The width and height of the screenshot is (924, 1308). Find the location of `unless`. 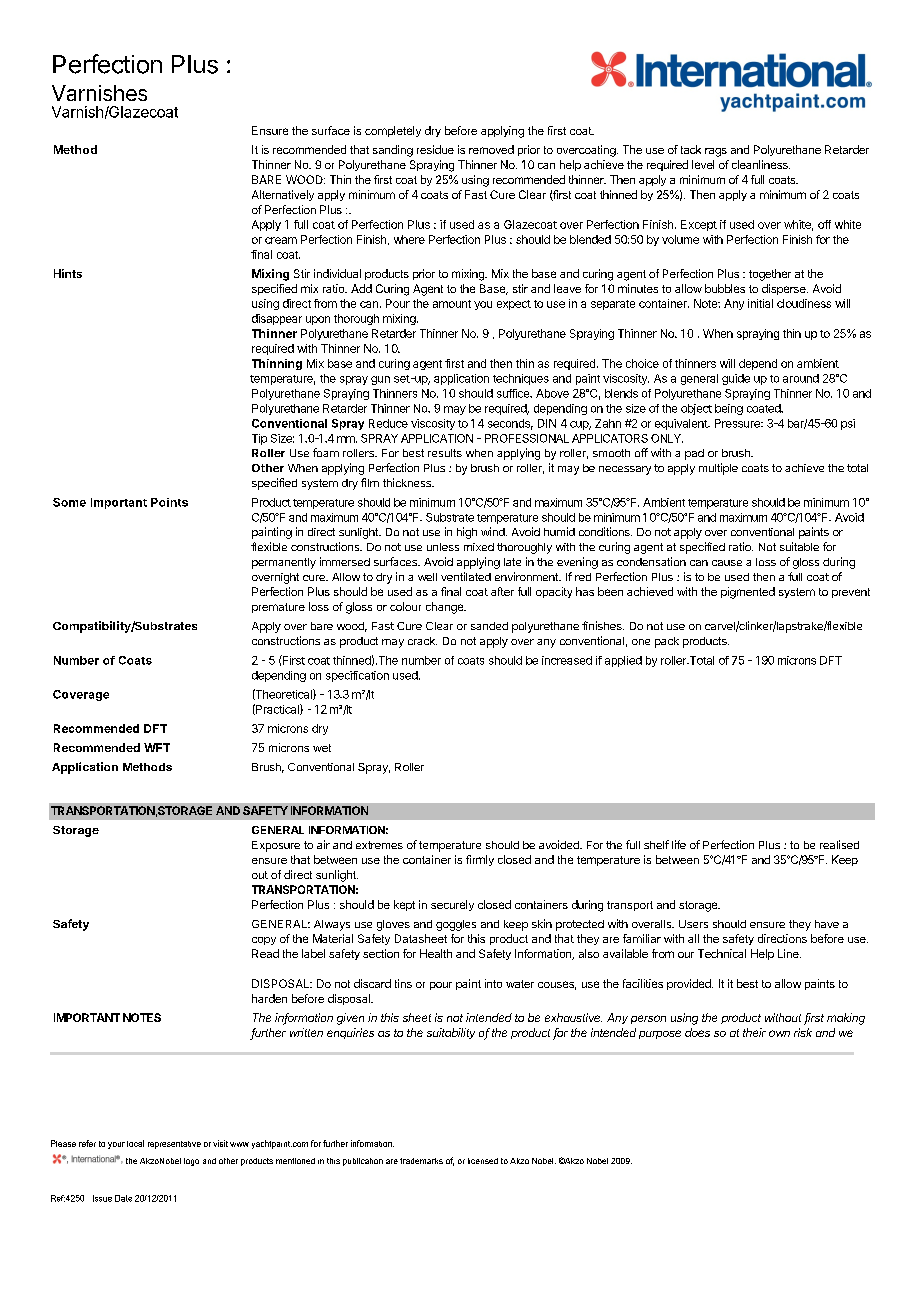

unless is located at coordinates (443, 547).
